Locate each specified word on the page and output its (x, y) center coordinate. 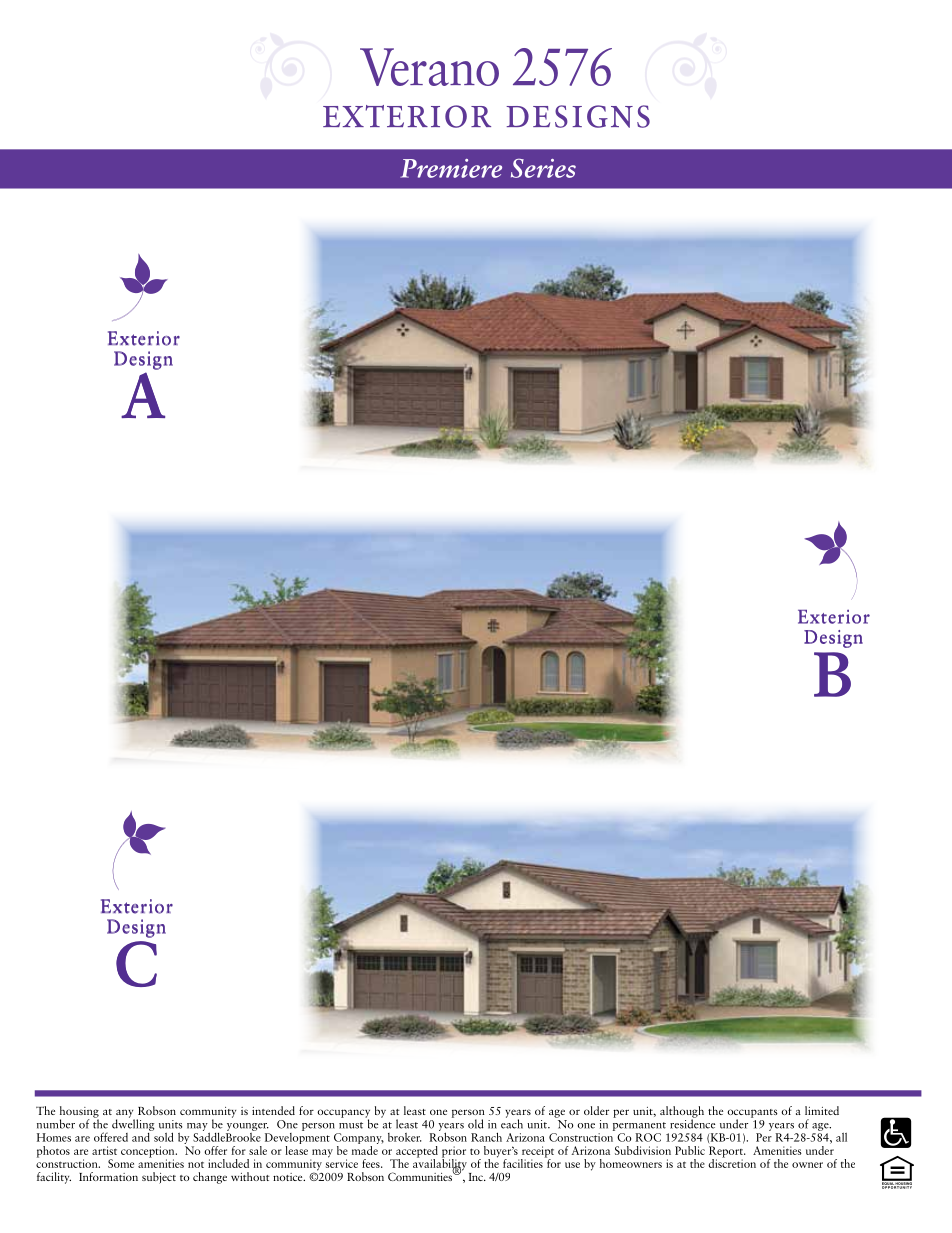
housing (79, 1113)
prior (454, 1153)
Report (727, 1153)
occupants (752, 1114)
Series (543, 168)
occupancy (343, 1114)
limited (822, 1110)
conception (149, 1153)
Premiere (451, 168)
